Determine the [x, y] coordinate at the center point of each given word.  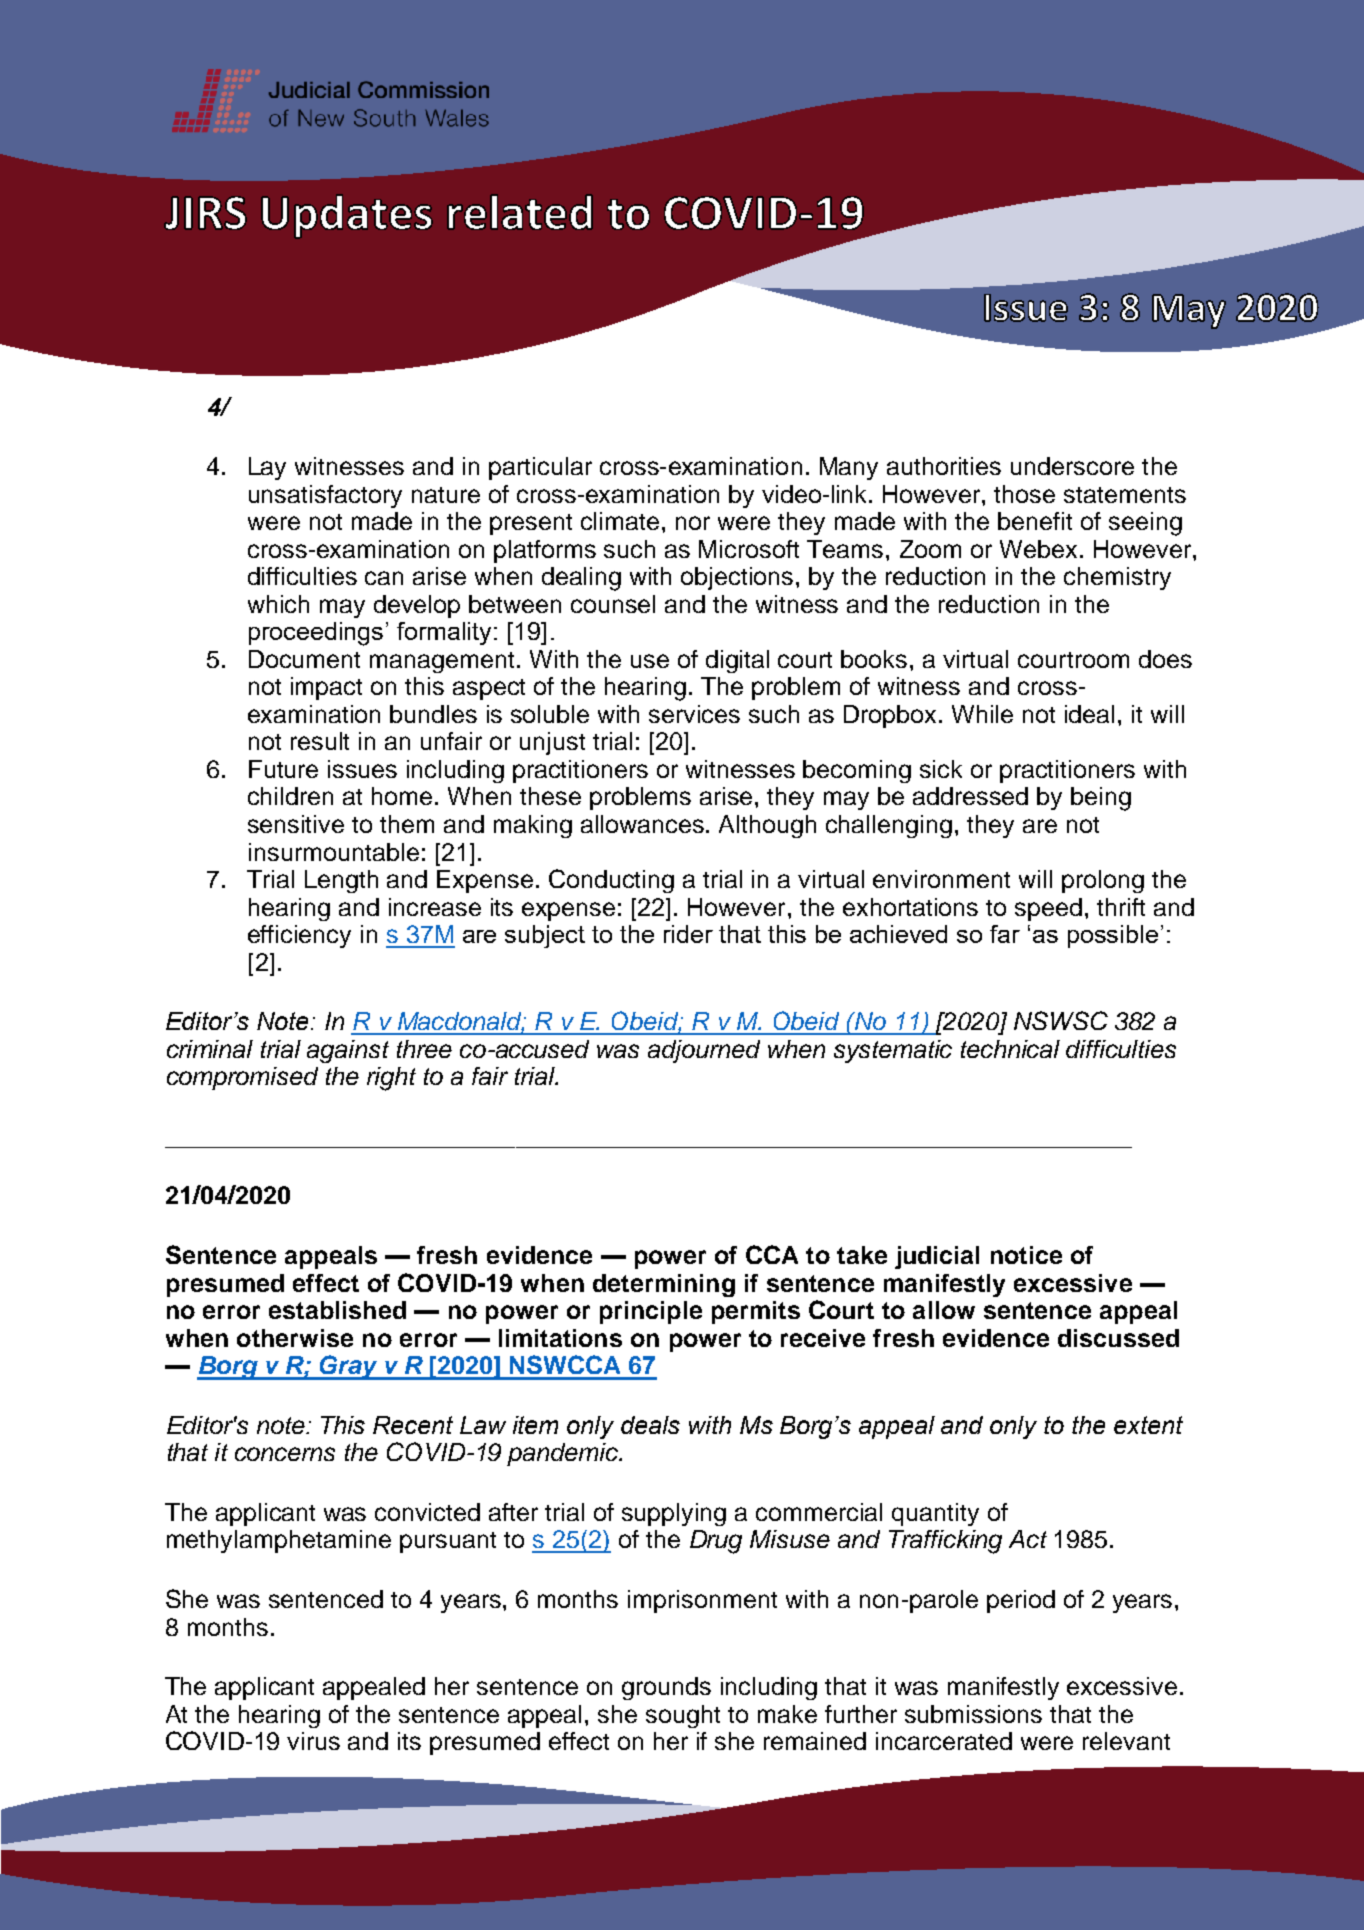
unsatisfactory [325, 496]
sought [683, 1716]
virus [313, 1741]
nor [693, 523]
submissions [973, 1714]
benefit [1035, 521]
